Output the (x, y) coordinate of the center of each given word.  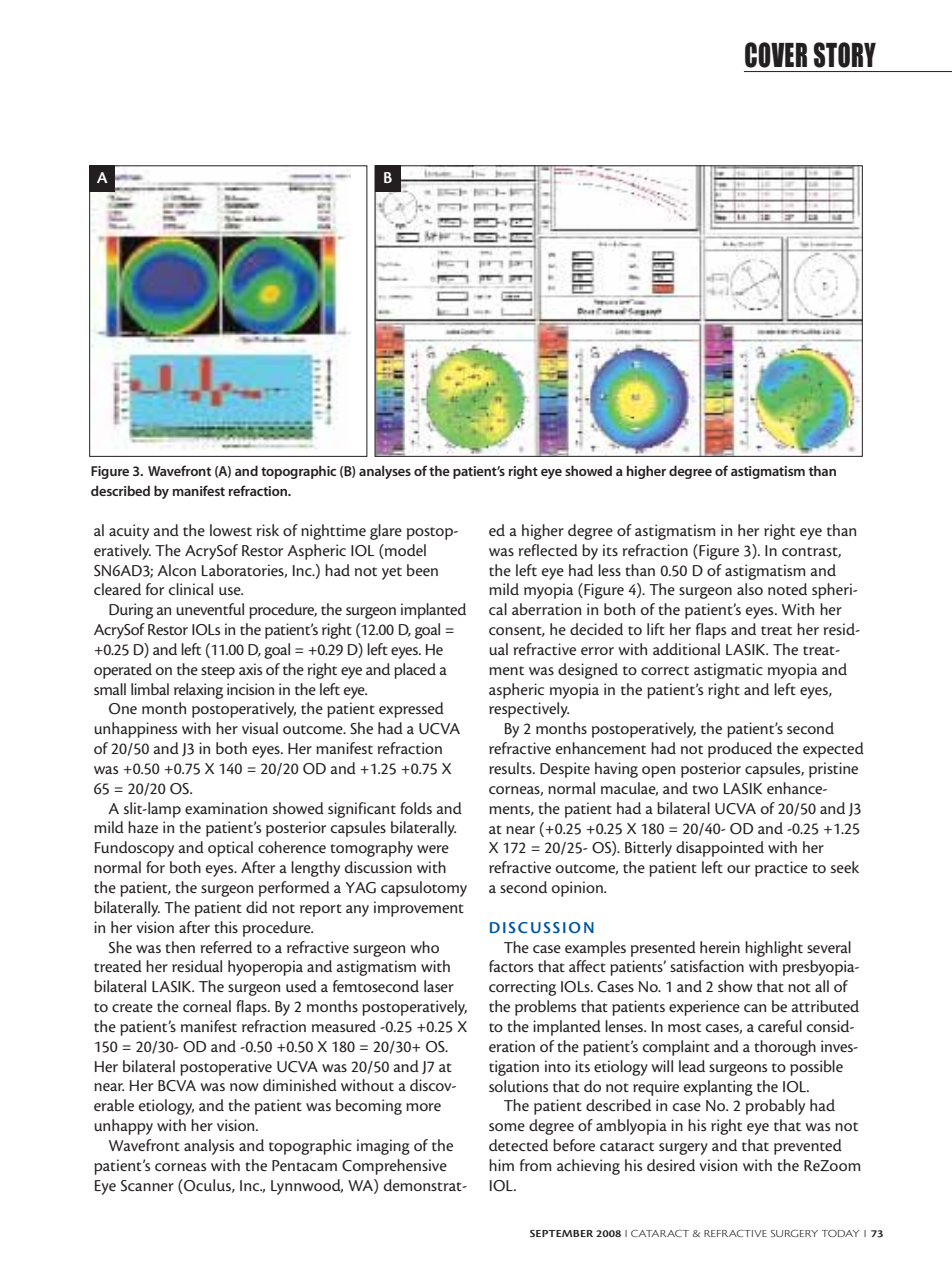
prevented (808, 1147)
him (501, 1165)
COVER (776, 55)
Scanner (147, 1186)
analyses (385, 472)
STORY (845, 55)
